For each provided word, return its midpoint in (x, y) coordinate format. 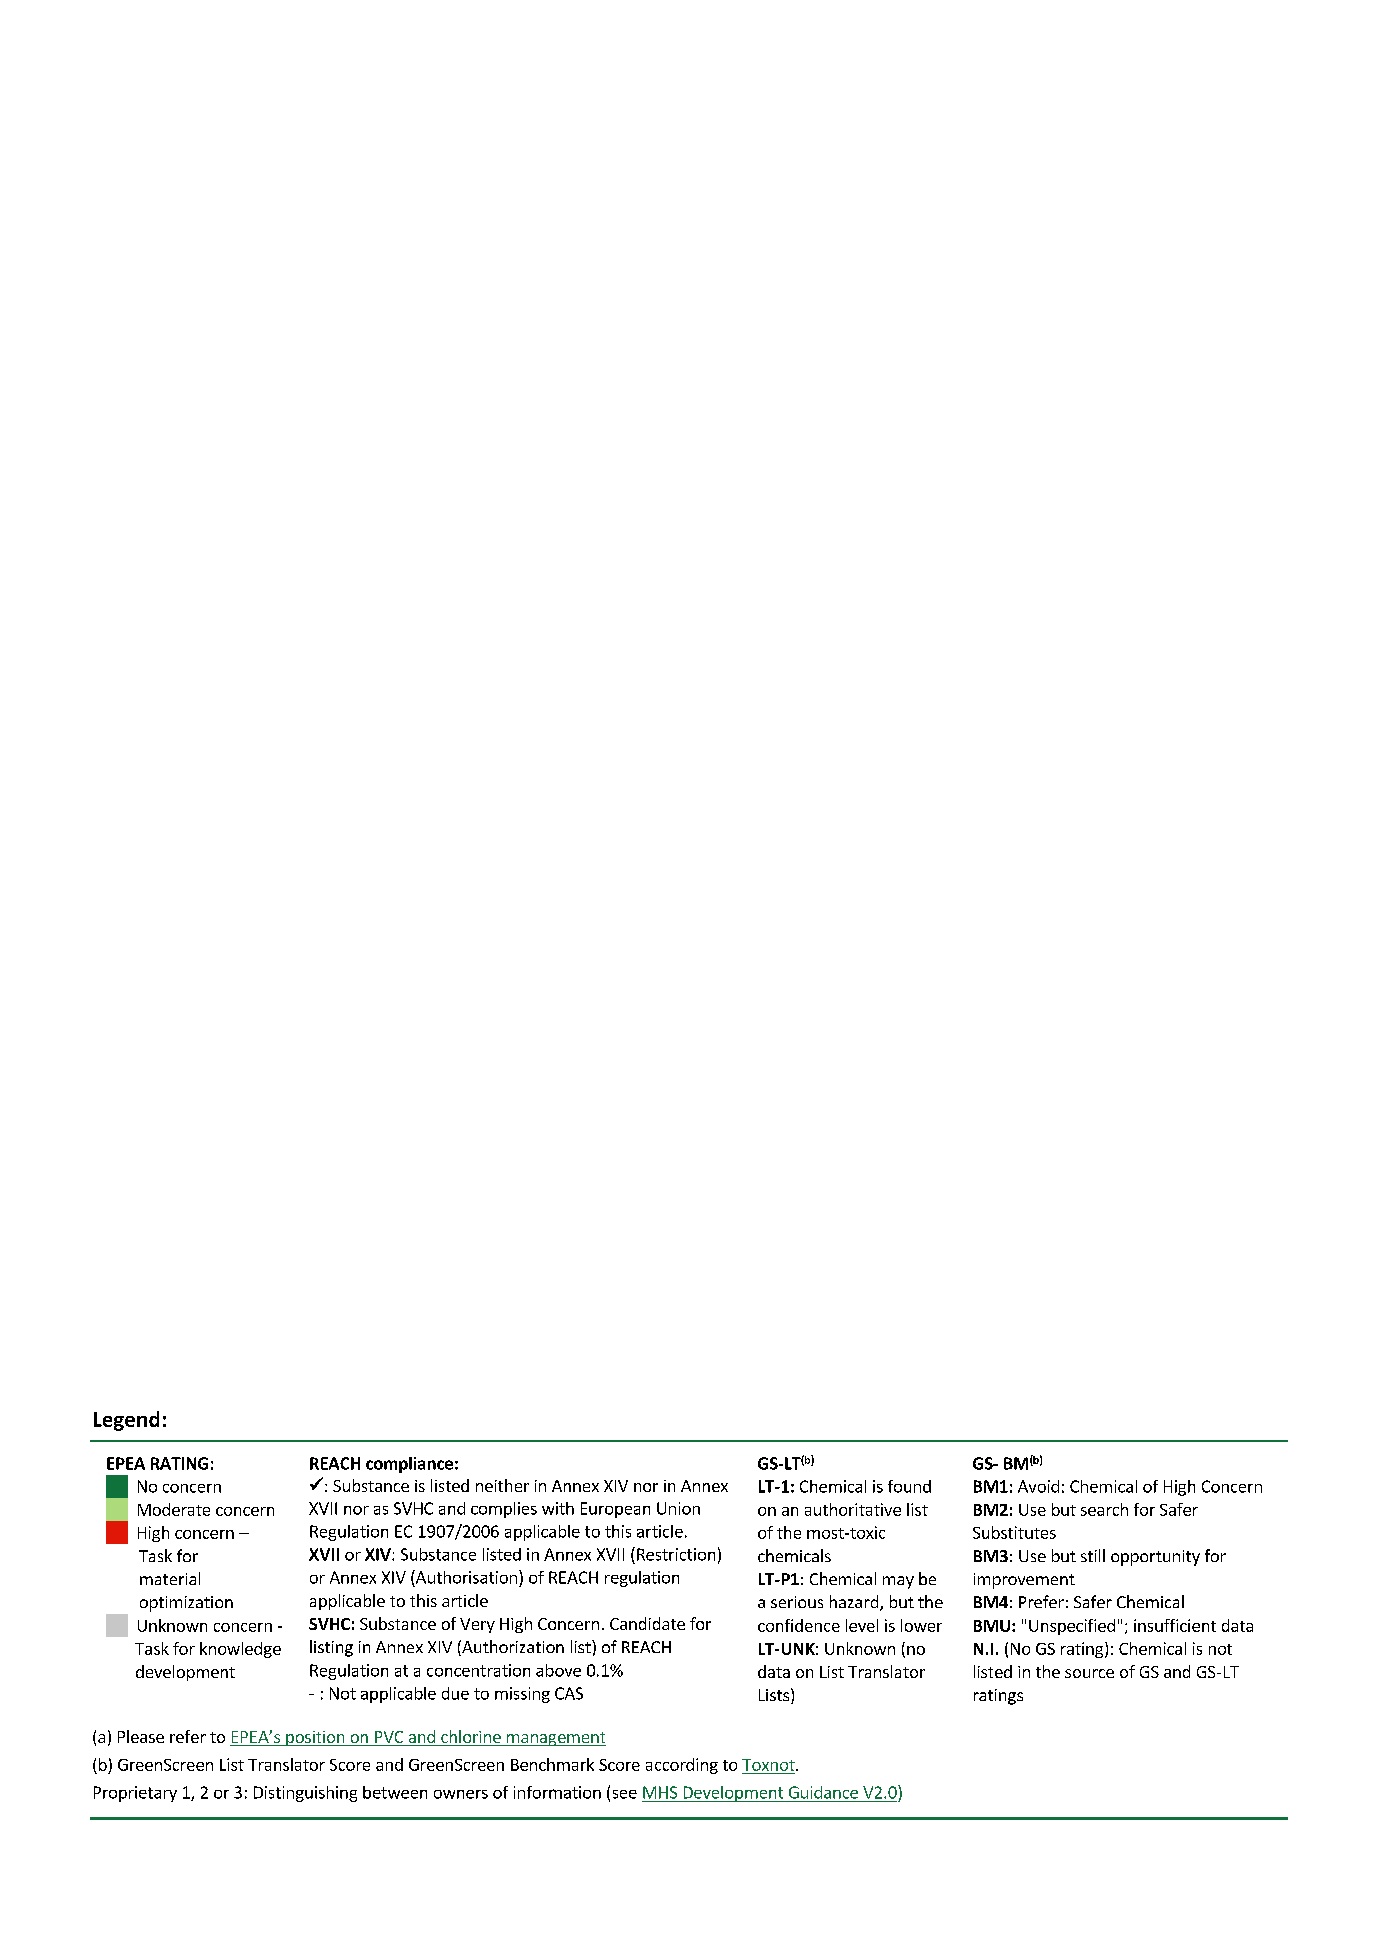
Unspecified (1072, 1627)
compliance (409, 1465)
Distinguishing (305, 1794)
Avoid (1038, 1486)
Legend (126, 1421)
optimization (186, 1604)
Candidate (647, 1623)
